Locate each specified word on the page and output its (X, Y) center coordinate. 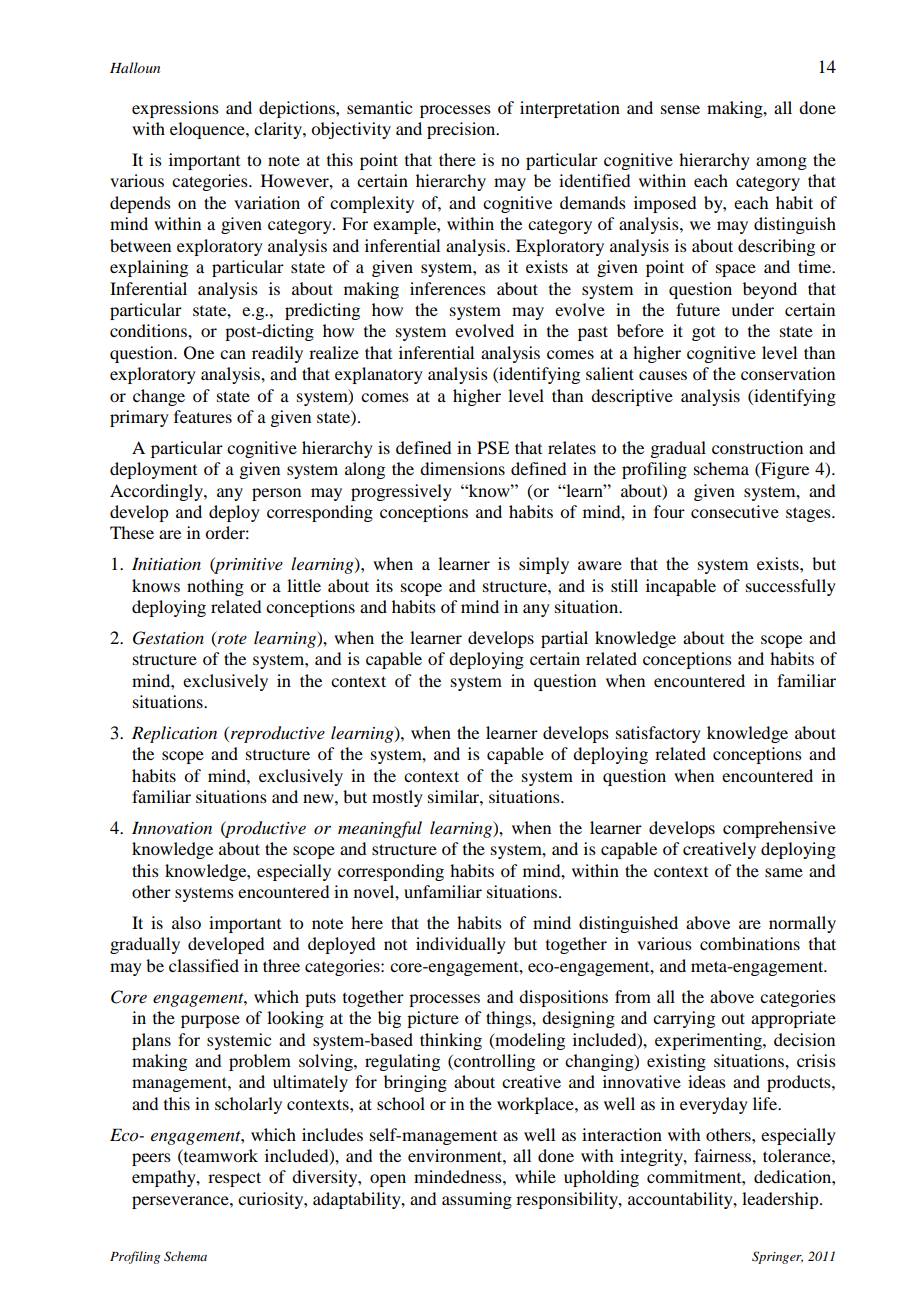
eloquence (208, 130)
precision (462, 130)
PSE (493, 448)
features (203, 416)
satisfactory (658, 734)
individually (461, 945)
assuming (477, 1200)
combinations (750, 943)
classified (204, 965)
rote (231, 638)
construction (757, 447)
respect (234, 1179)
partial (564, 639)
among (781, 163)
